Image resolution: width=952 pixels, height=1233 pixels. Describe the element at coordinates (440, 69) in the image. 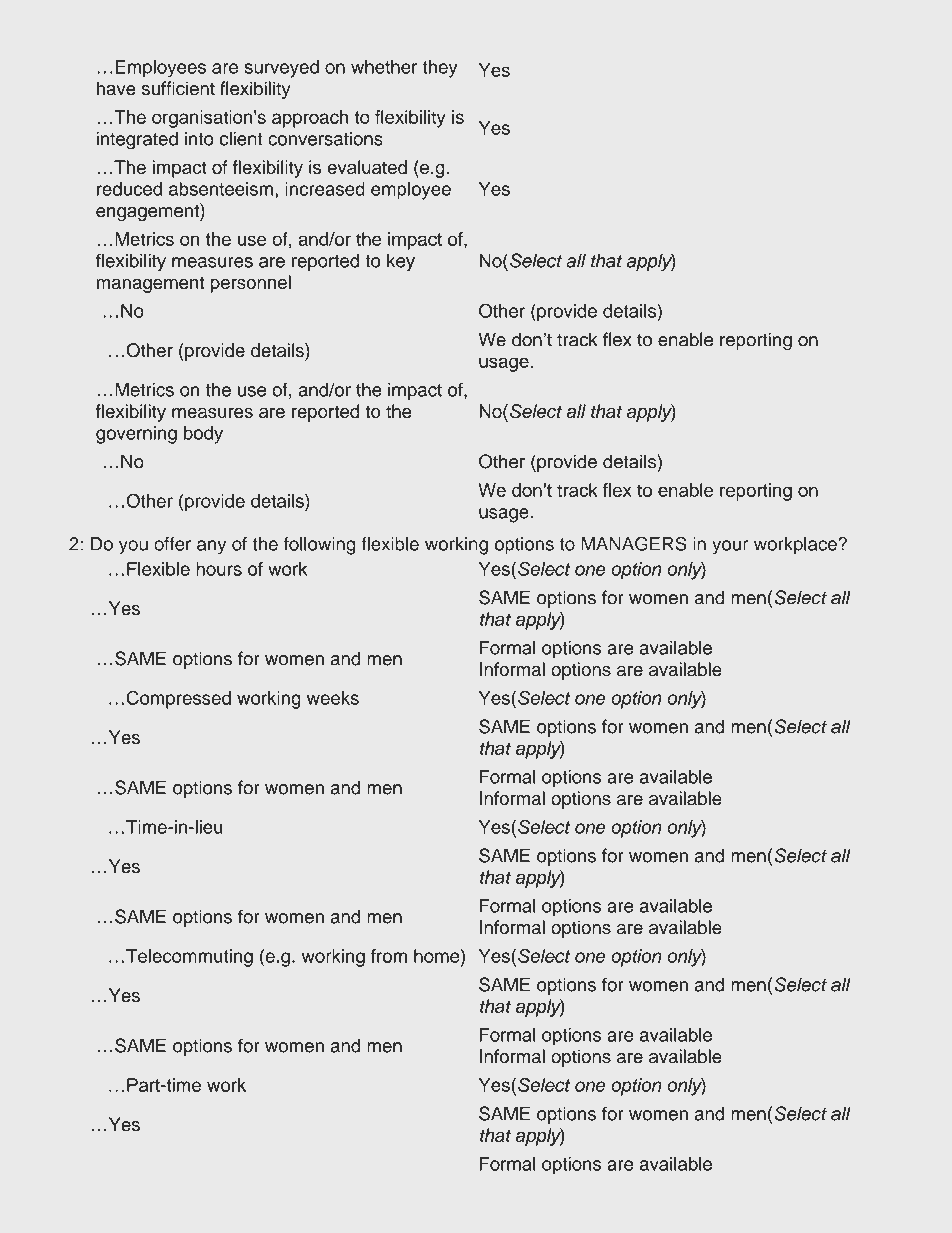

I see `they` at that location.
